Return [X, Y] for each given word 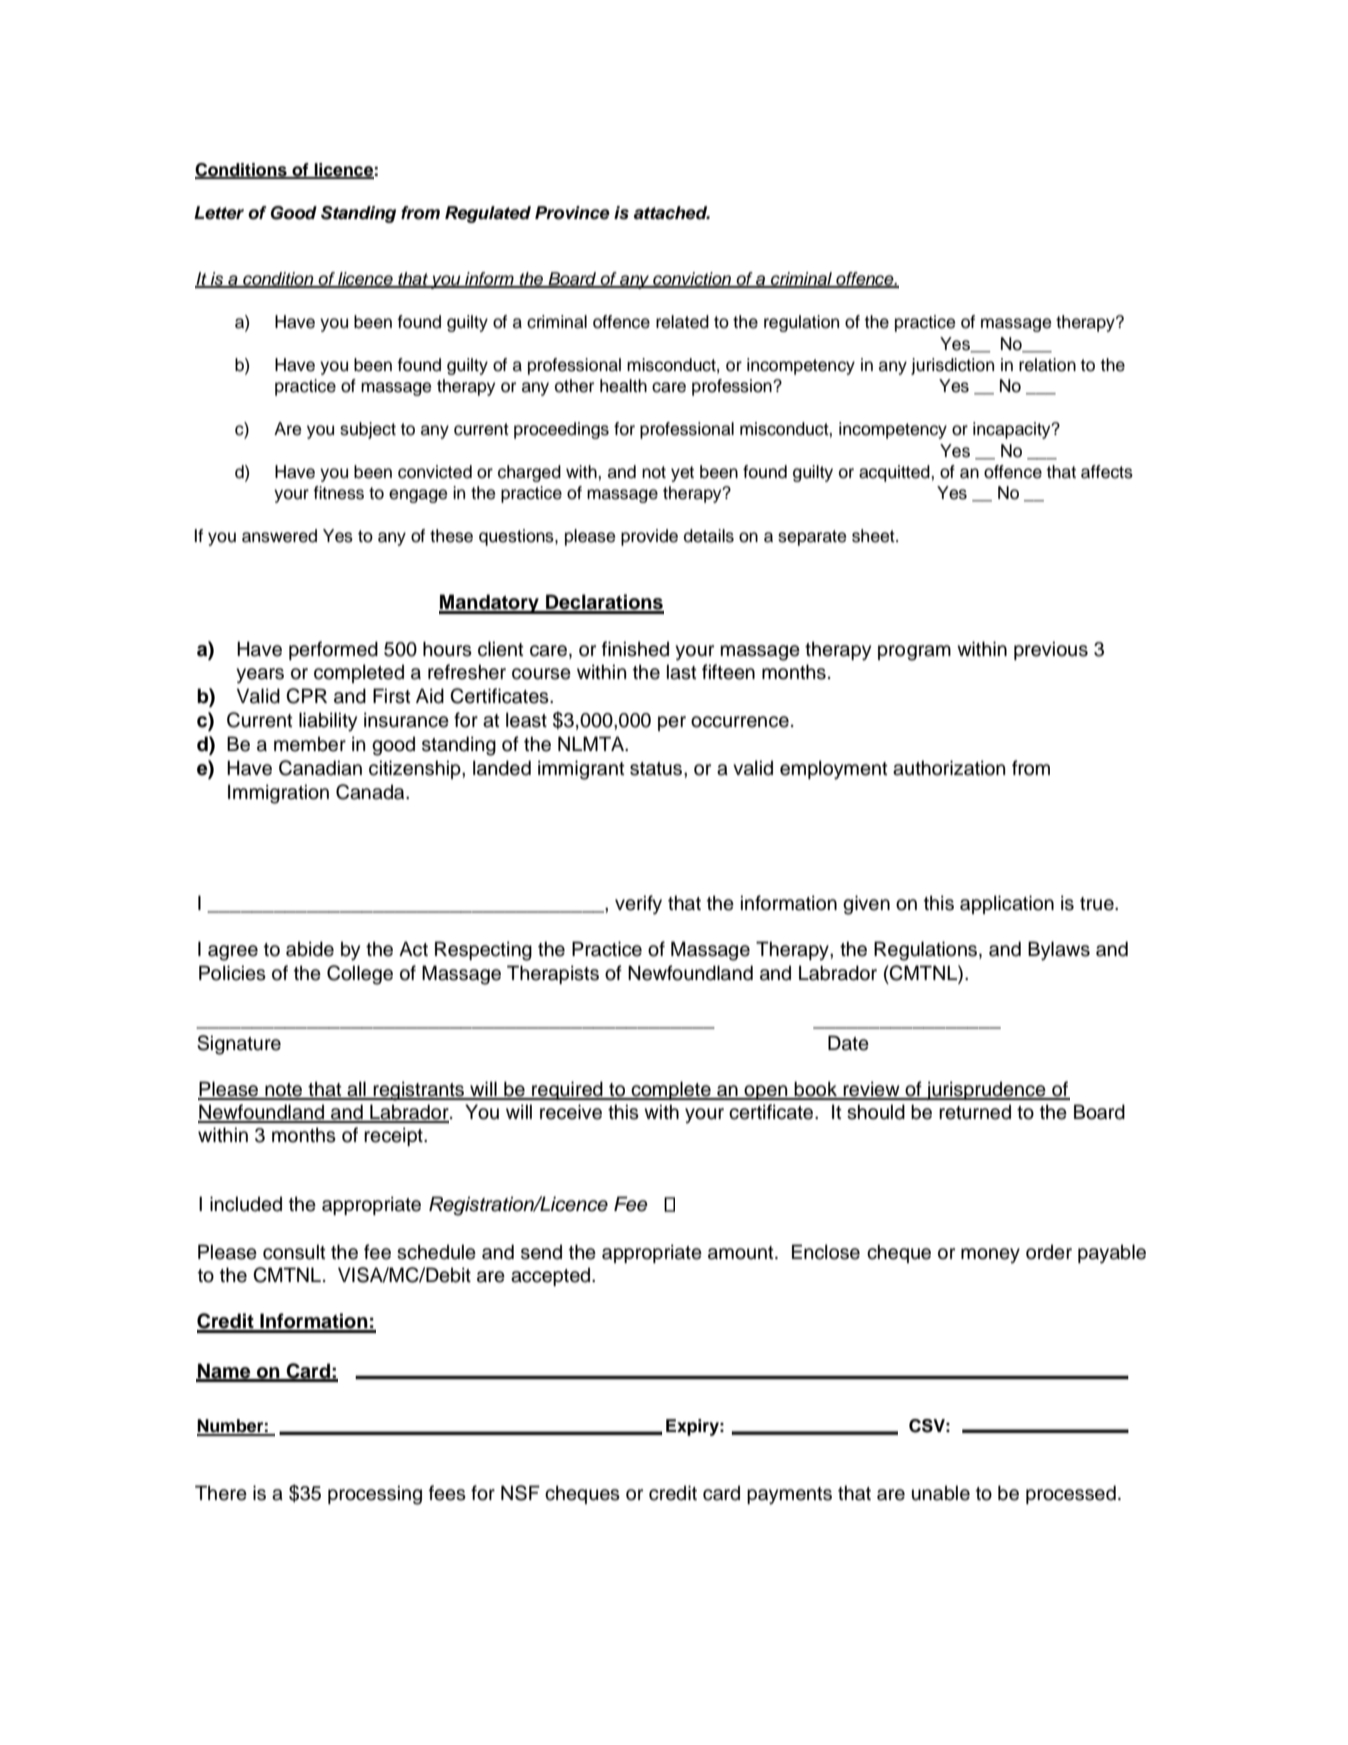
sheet [874, 536]
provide [649, 537]
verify [638, 905]
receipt [394, 1136]
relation [1047, 365]
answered [279, 536]
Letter [219, 213]
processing [375, 1495]
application [1007, 904]
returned [975, 1112]
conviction [692, 279]
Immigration [278, 794]
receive [571, 1112]
